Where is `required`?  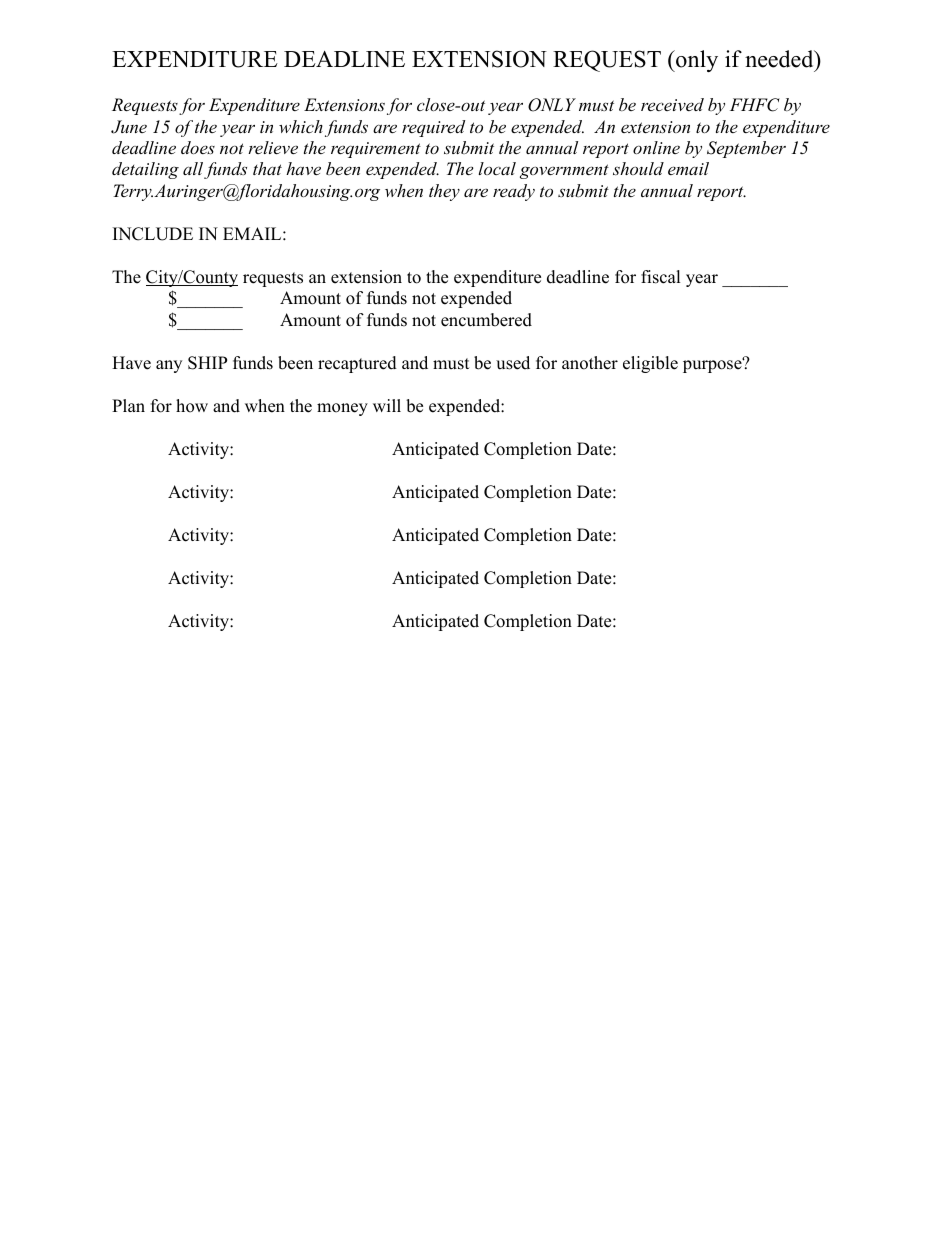
required is located at coordinates (433, 128).
